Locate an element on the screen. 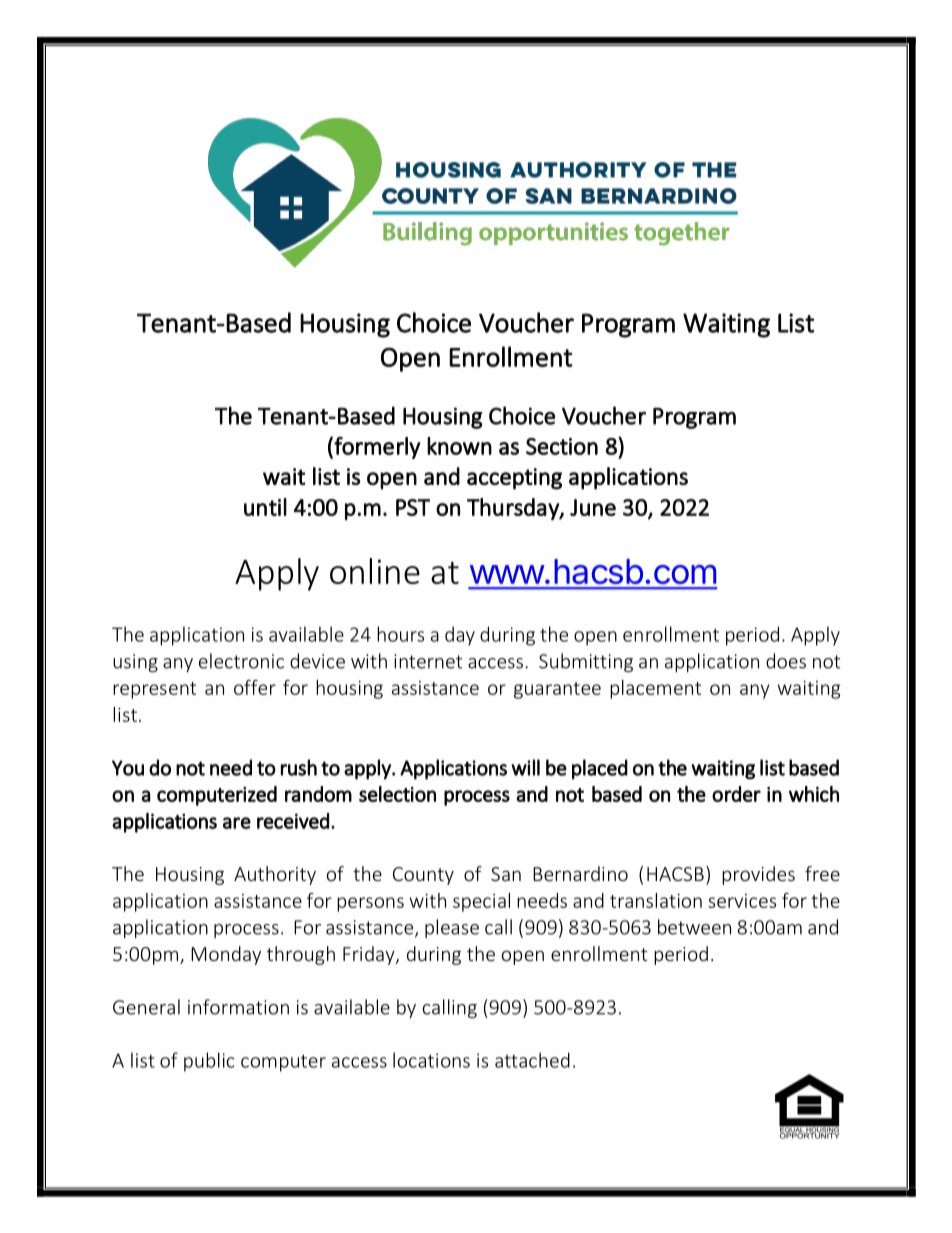 This screenshot has height=1233, width=952. will is located at coordinates (525, 767).
